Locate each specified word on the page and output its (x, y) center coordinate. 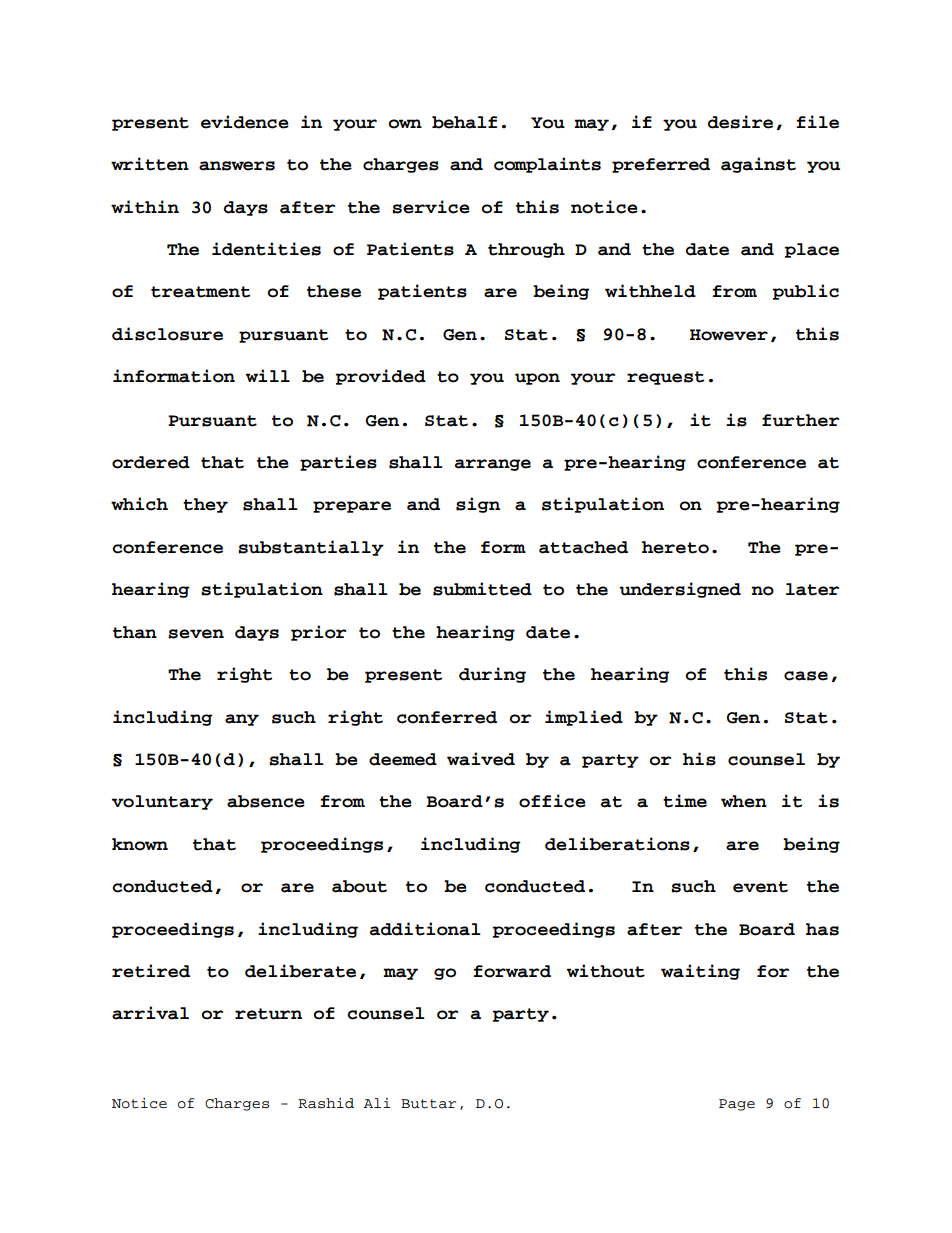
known (140, 844)
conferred (447, 717)
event (760, 887)
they (205, 505)
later (813, 589)
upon (537, 379)
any (242, 720)
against (758, 165)
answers (237, 166)
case (806, 676)
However (729, 335)
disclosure (167, 334)
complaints (547, 165)
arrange (493, 465)
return (268, 1014)
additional (425, 929)
